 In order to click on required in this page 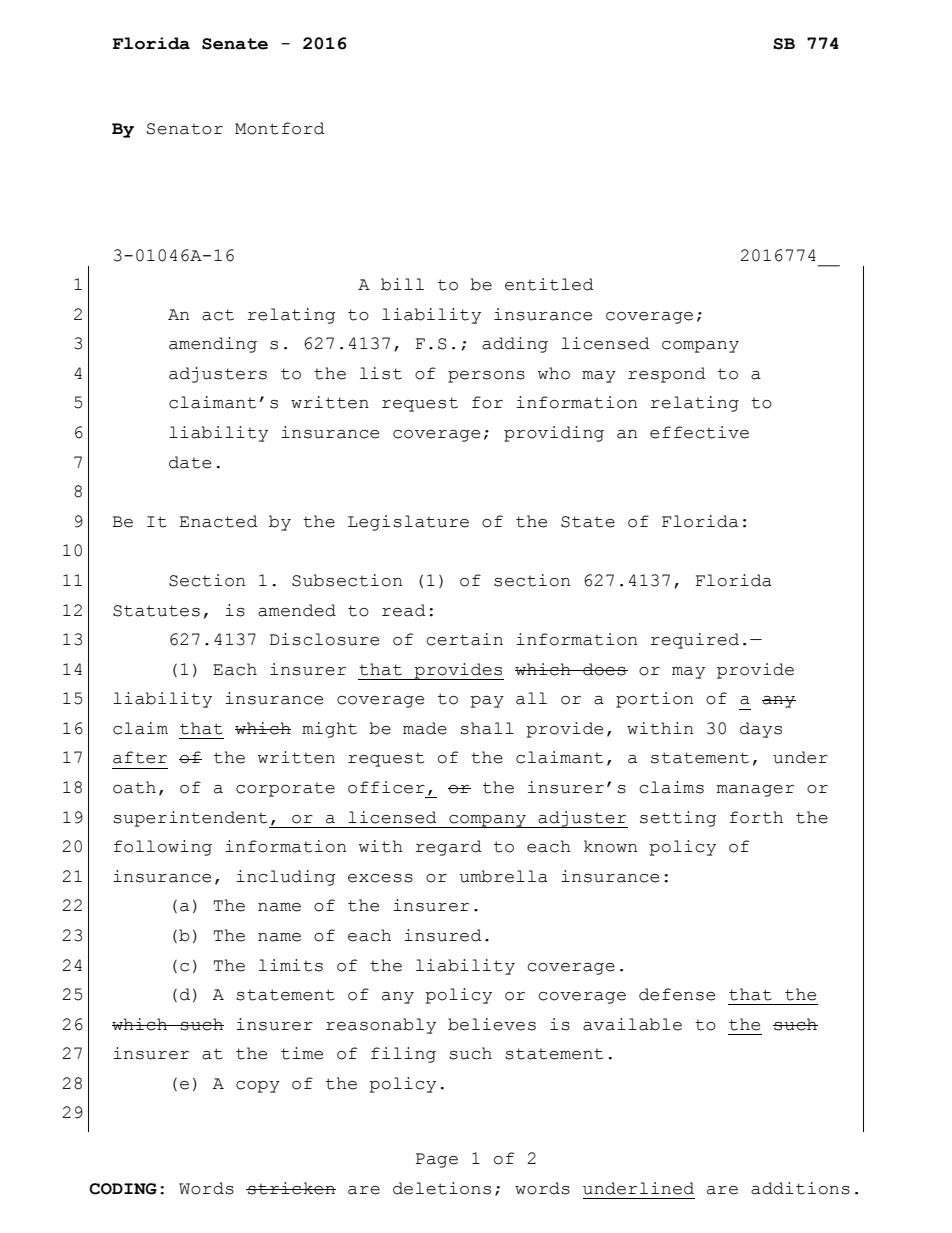, I will do `click(695, 641)`.
